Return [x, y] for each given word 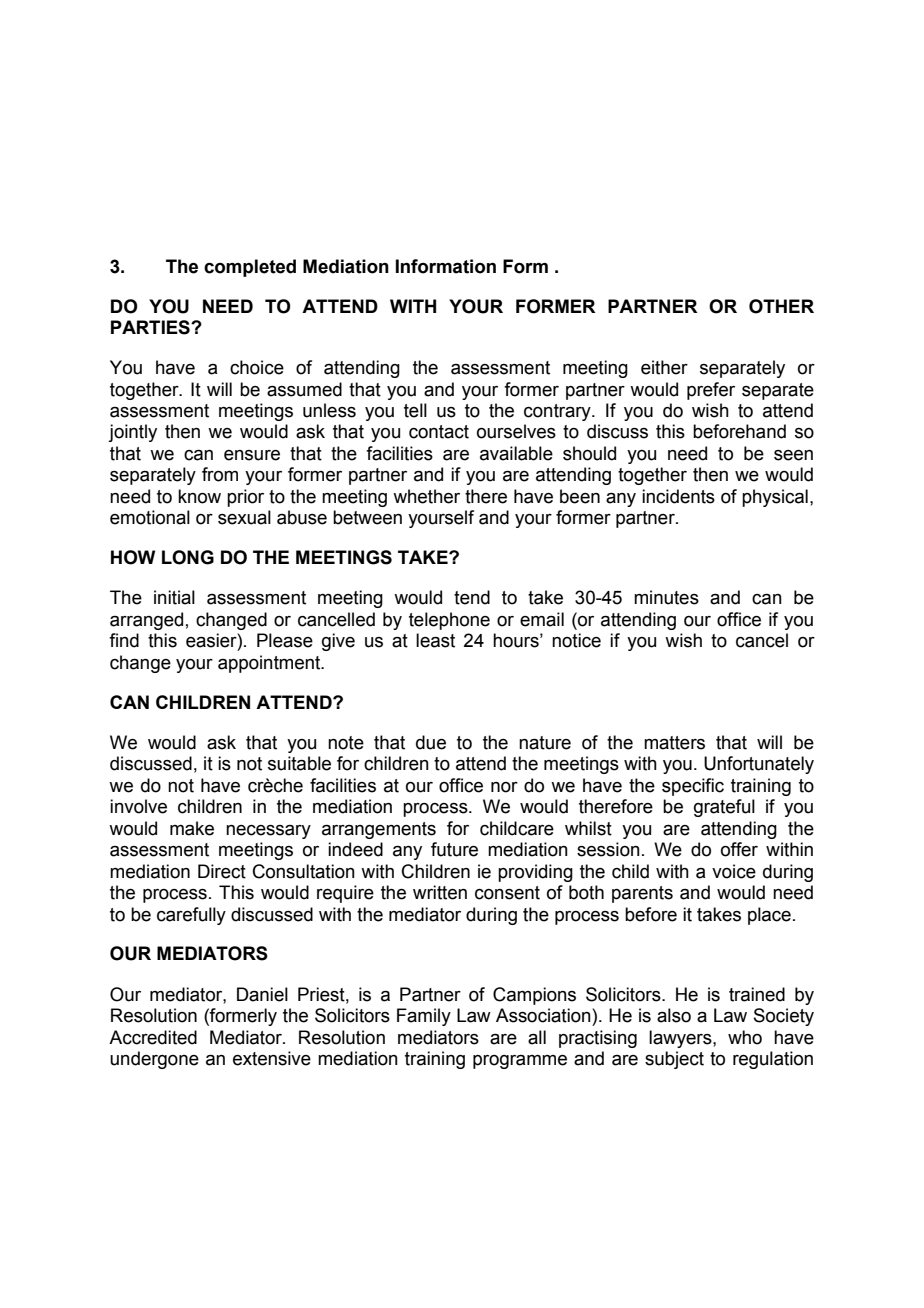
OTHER [781, 306]
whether [426, 496]
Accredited [153, 1037]
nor [504, 787]
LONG [188, 557]
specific [693, 787]
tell [415, 410]
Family [424, 1017]
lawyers [681, 1039]
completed [250, 268]
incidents [678, 496]
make [192, 828]
